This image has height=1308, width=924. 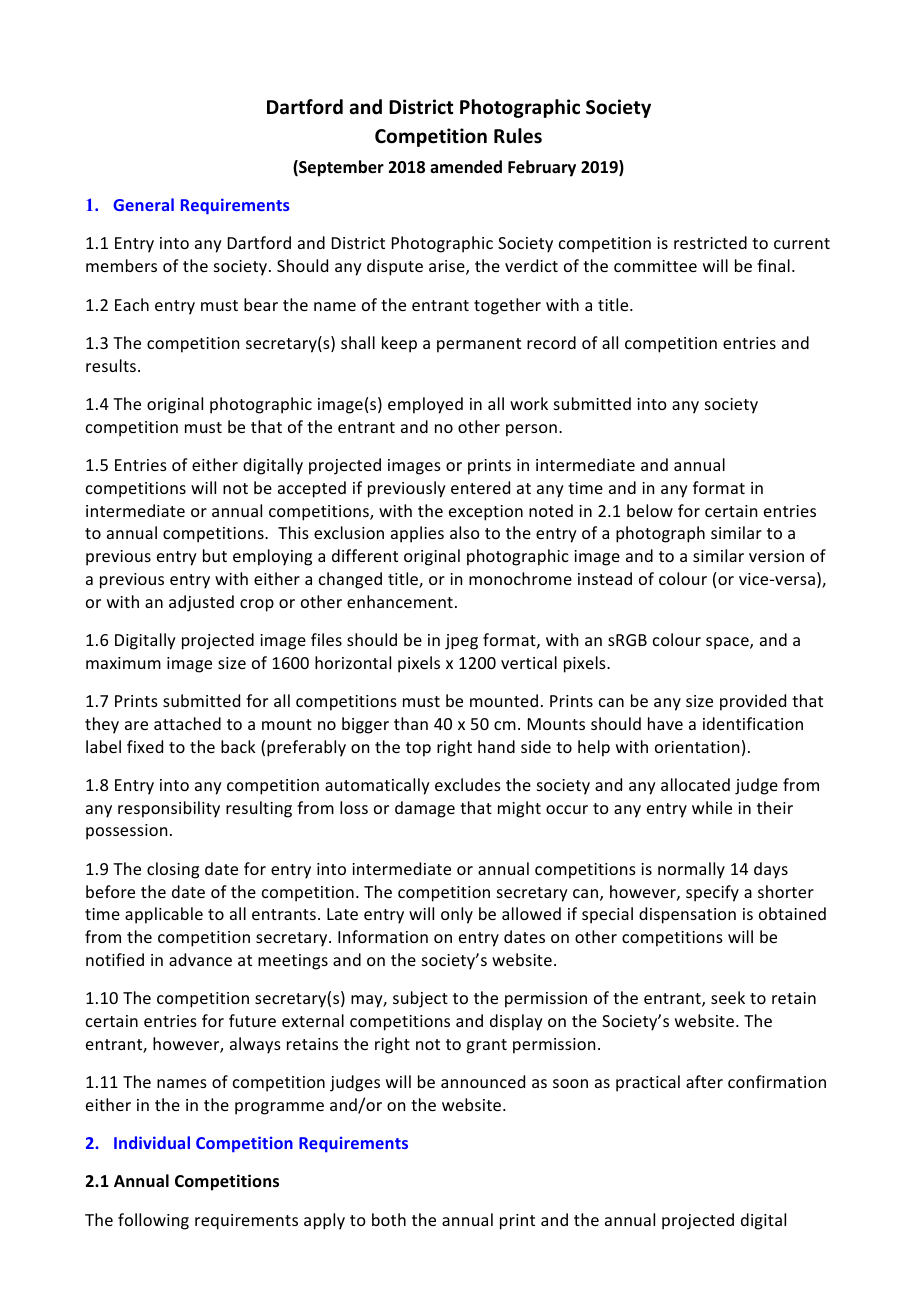 I want to click on General, so click(x=143, y=204).
